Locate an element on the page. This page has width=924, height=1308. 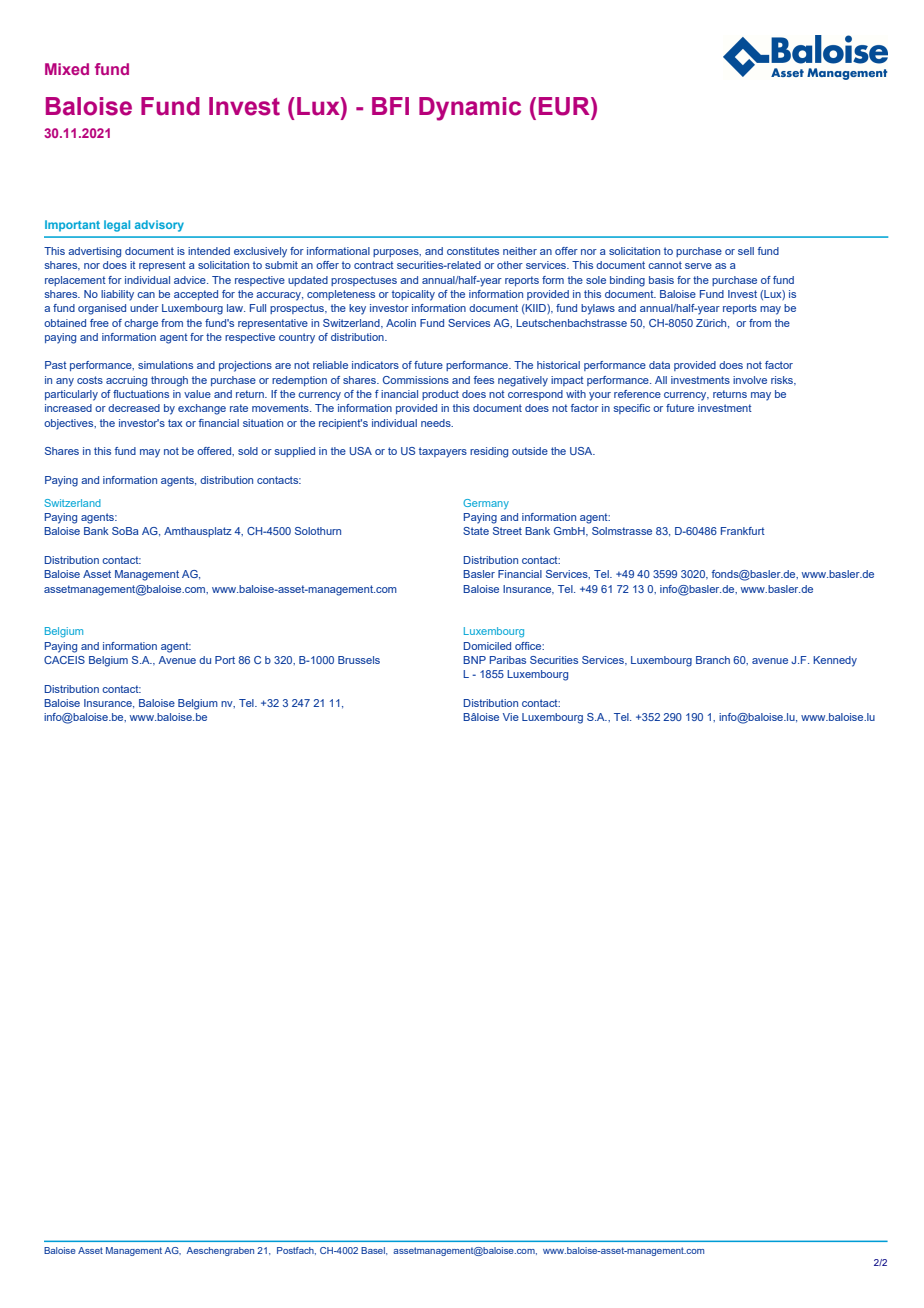
advisory is located at coordinates (159, 226).
